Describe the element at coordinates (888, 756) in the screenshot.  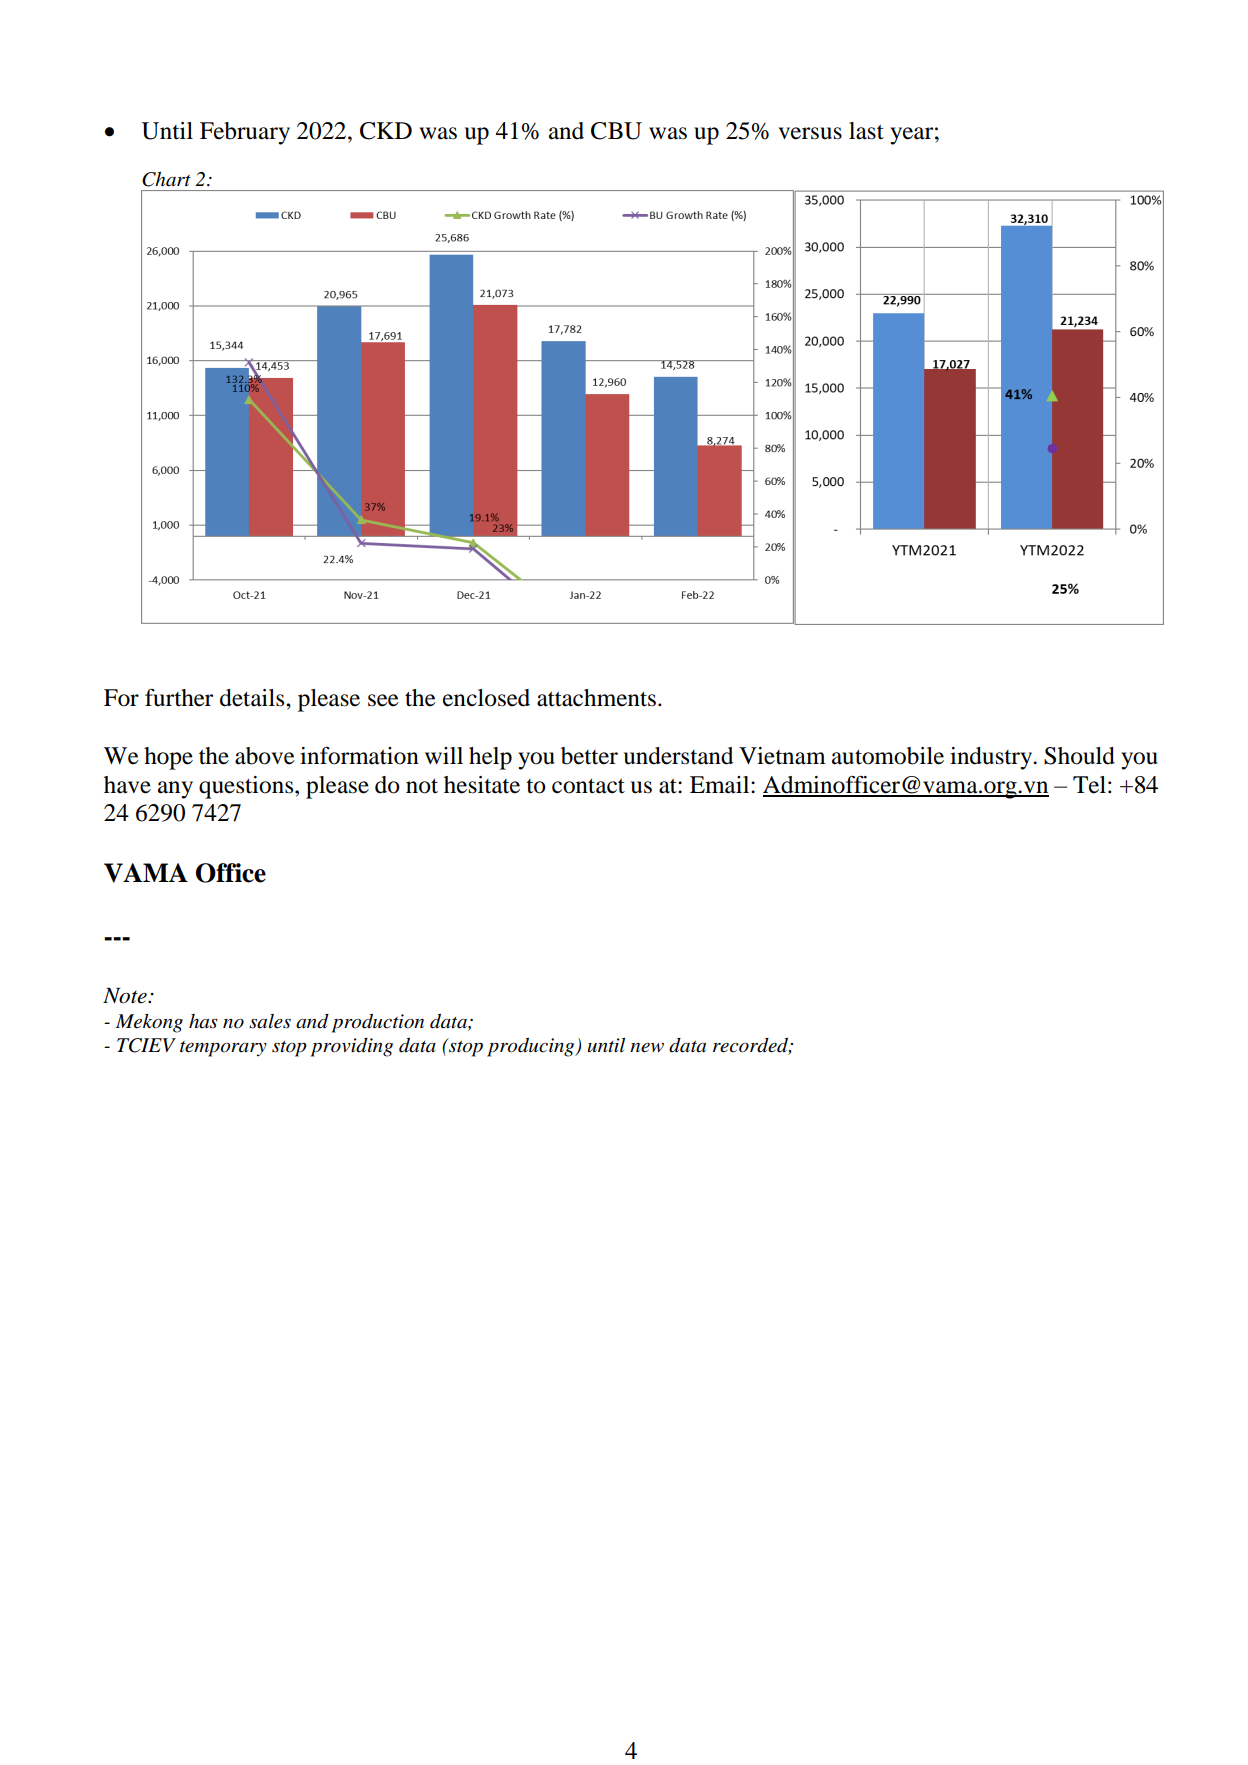
I see `automobile` at that location.
